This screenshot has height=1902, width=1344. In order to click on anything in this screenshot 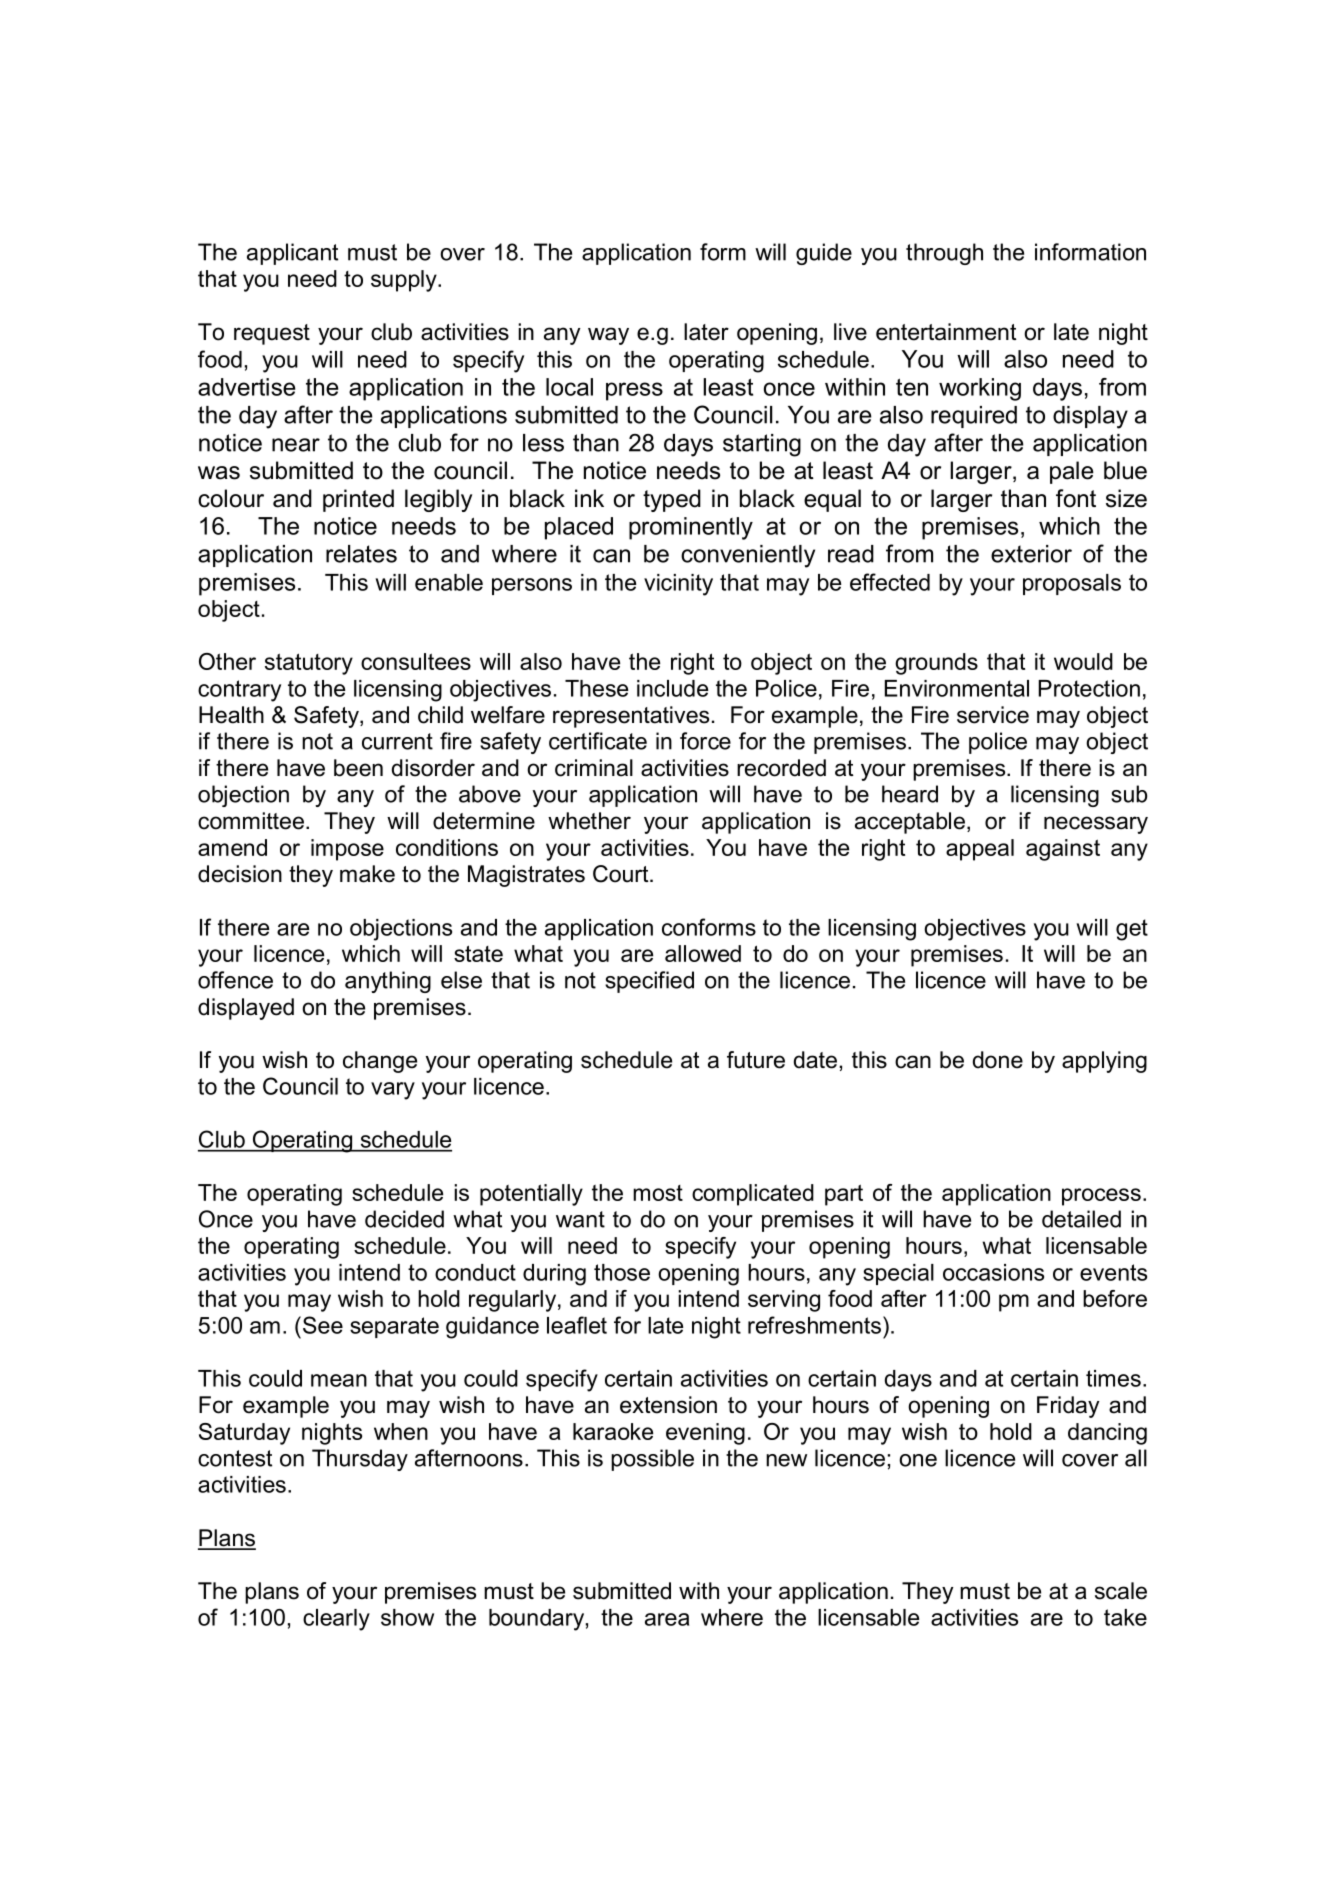, I will do `click(388, 982)`.
